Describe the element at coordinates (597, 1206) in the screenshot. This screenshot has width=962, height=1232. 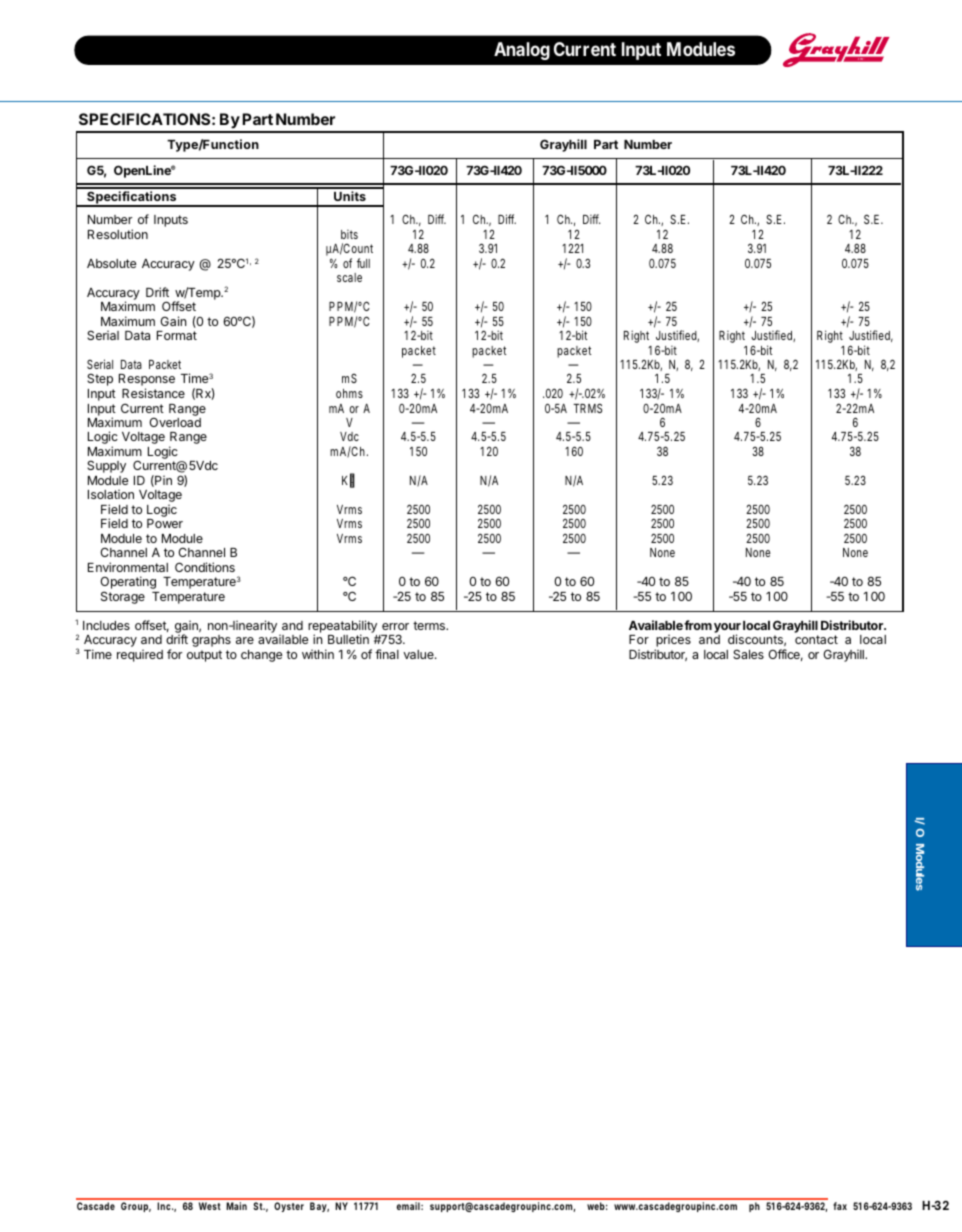
I see `web` at that location.
